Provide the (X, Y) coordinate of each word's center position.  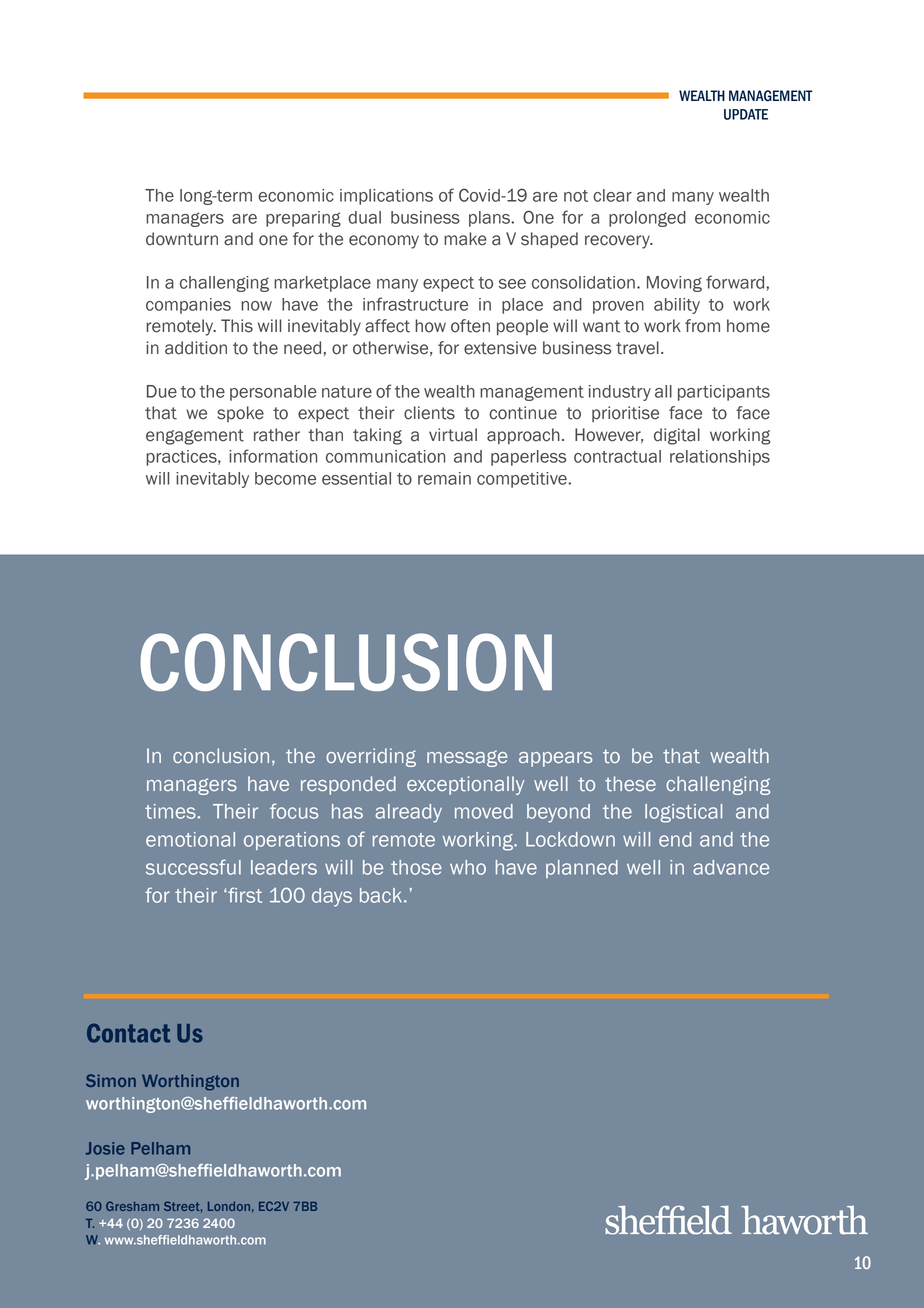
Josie (105, 1148)
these (630, 783)
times (170, 811)
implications (386, 197)
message (467, 758)
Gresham (132, 1206)
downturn (182, 239)
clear (612, 195)
